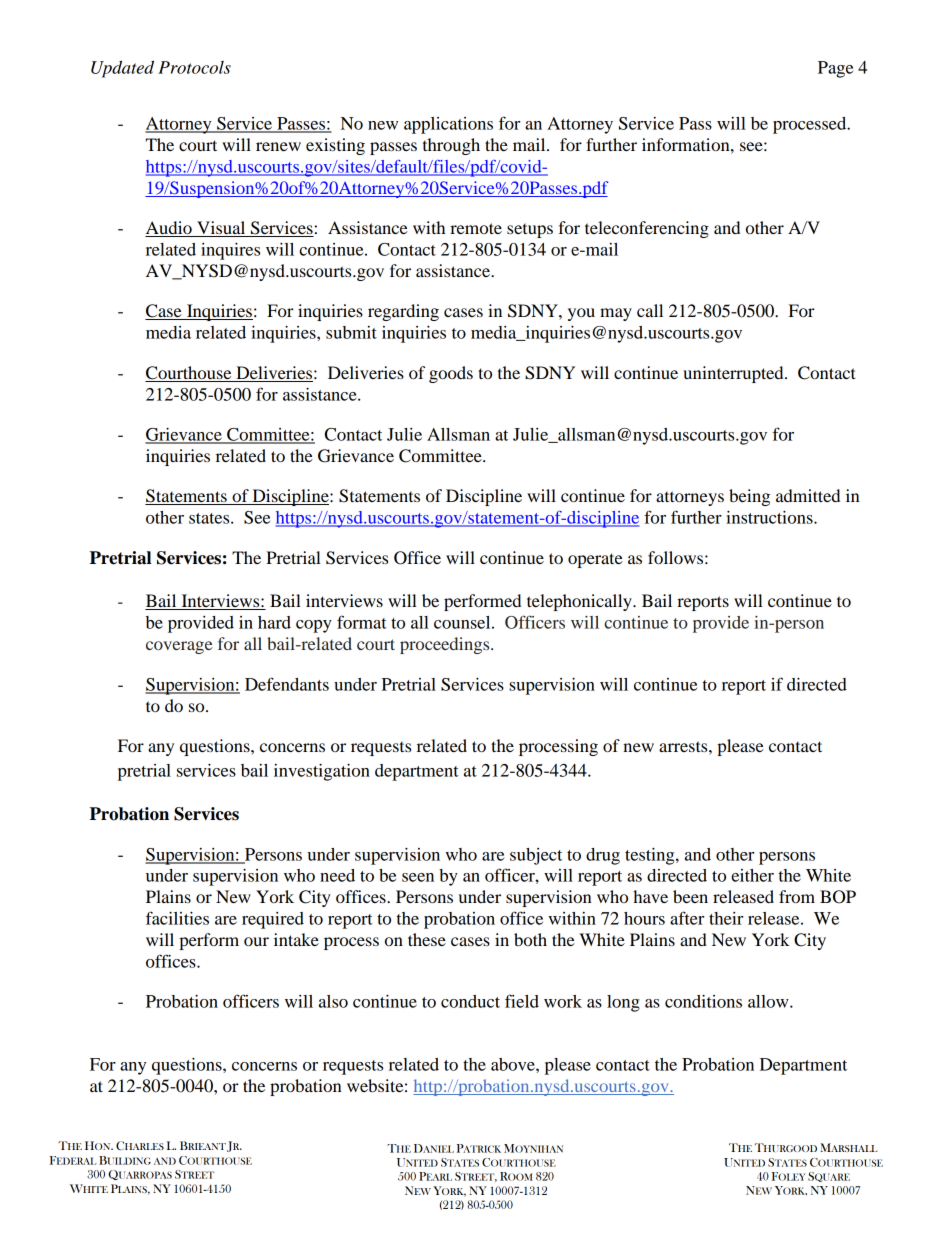 The width and height of the screenshot is (952, 1233). I want to click on hard, so click(274, 622).
